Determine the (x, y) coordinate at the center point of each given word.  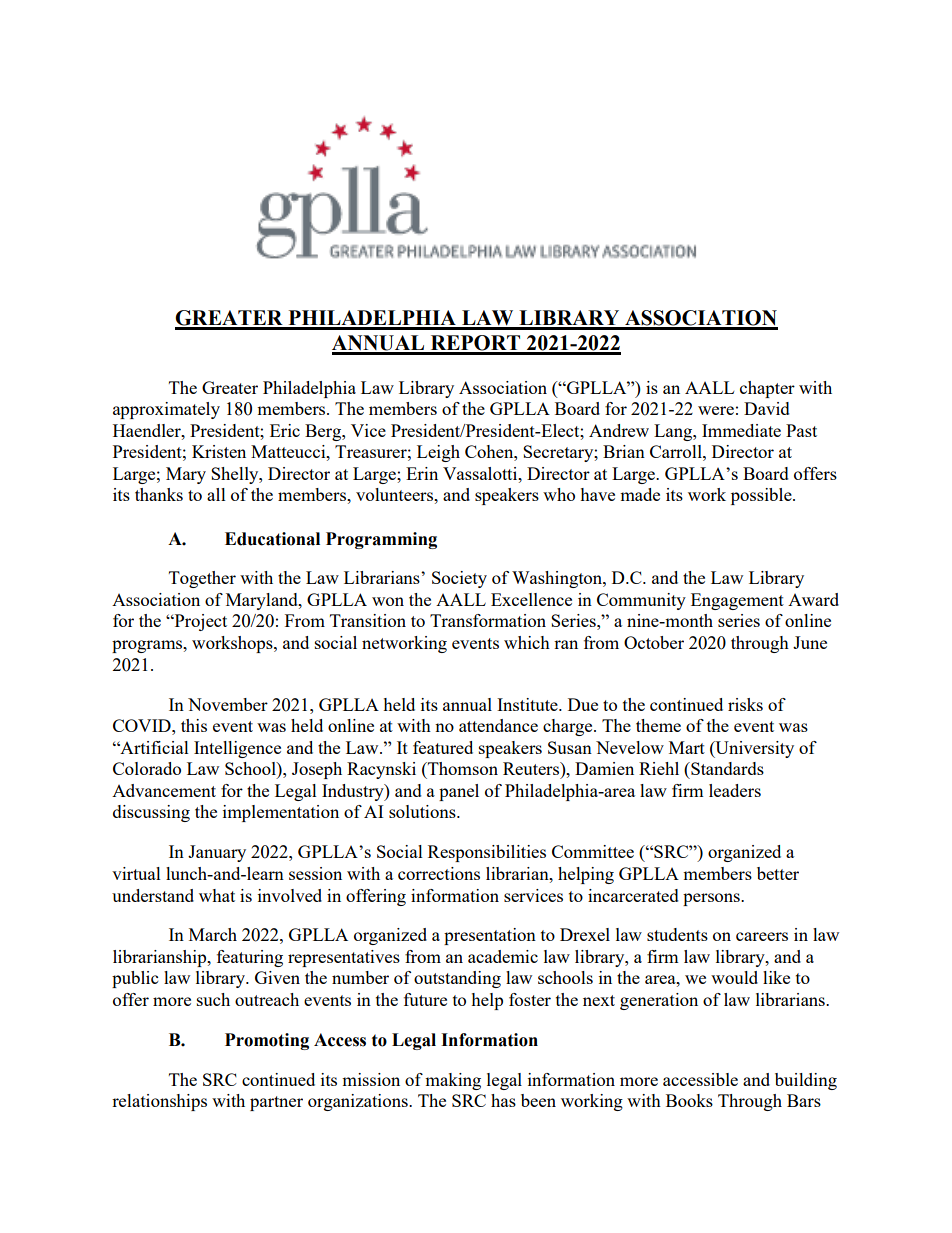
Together (202, 579)
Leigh (438, 453)
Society (459, 579)
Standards (726, 768)
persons (712, 899)
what (217, 895)
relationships (159, 1102)
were (716, 410)
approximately (166, 410)
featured (443, 747)
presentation (490, 936)
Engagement (737, 601)
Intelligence (237, 749)
